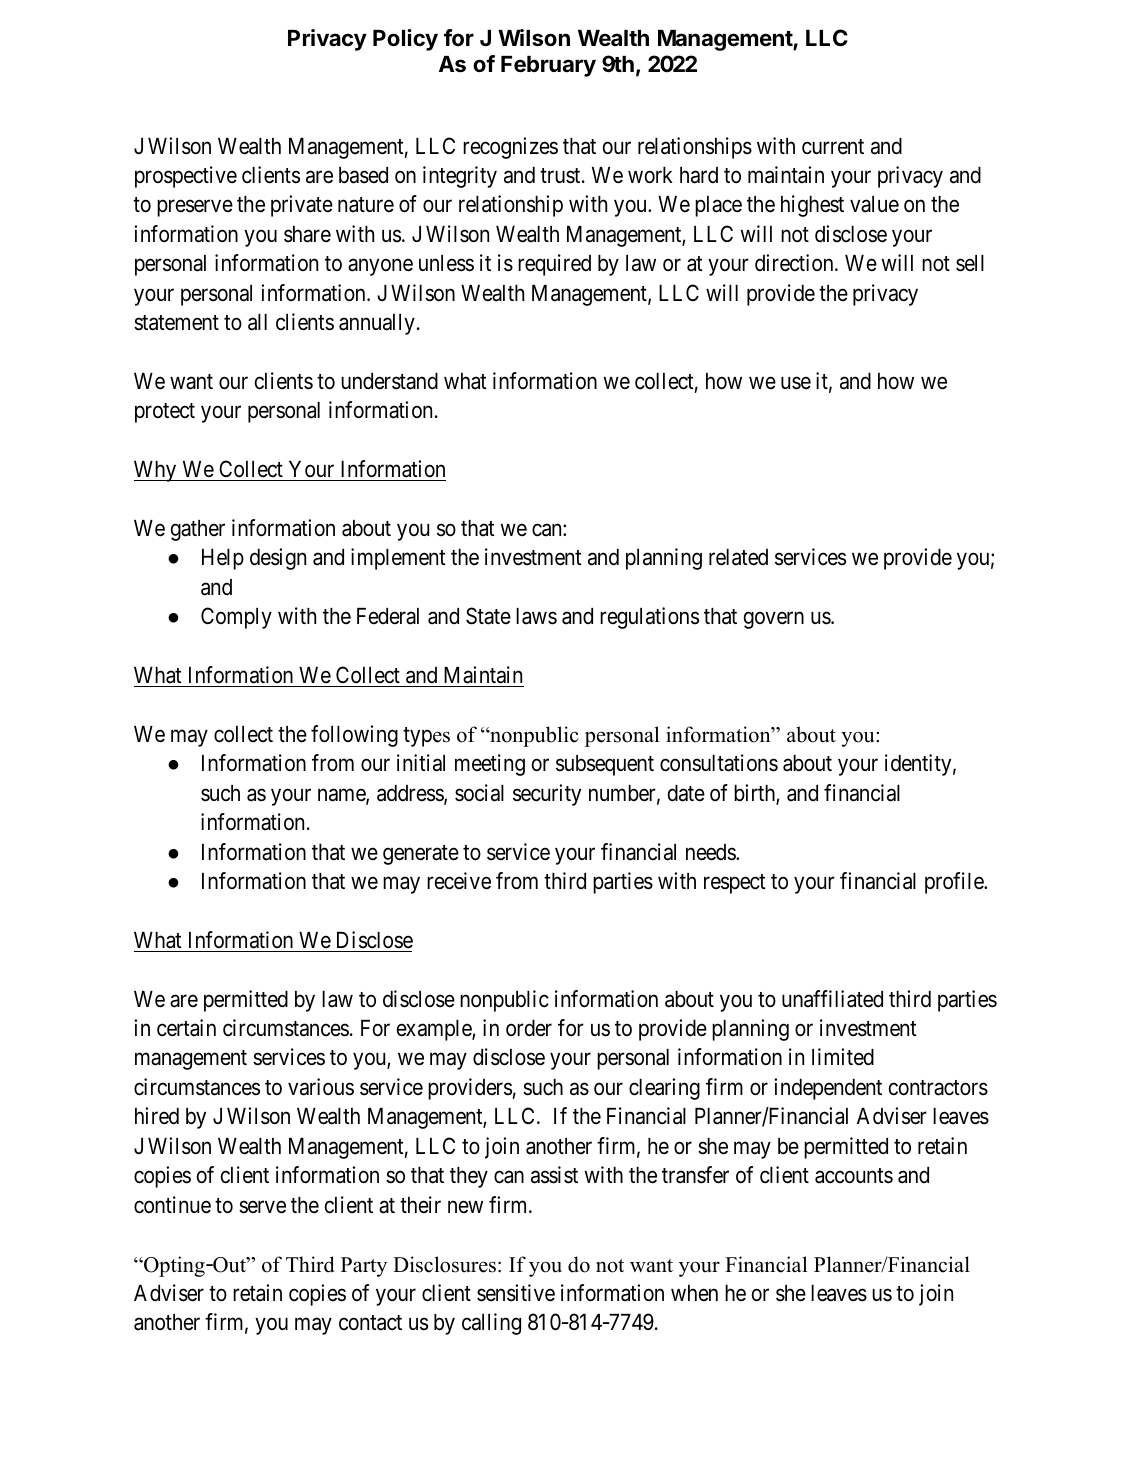 This image has height=1468, width=1135. Describe the element at coordinates (236, 618) in the image. I see `Comply` at that location.
